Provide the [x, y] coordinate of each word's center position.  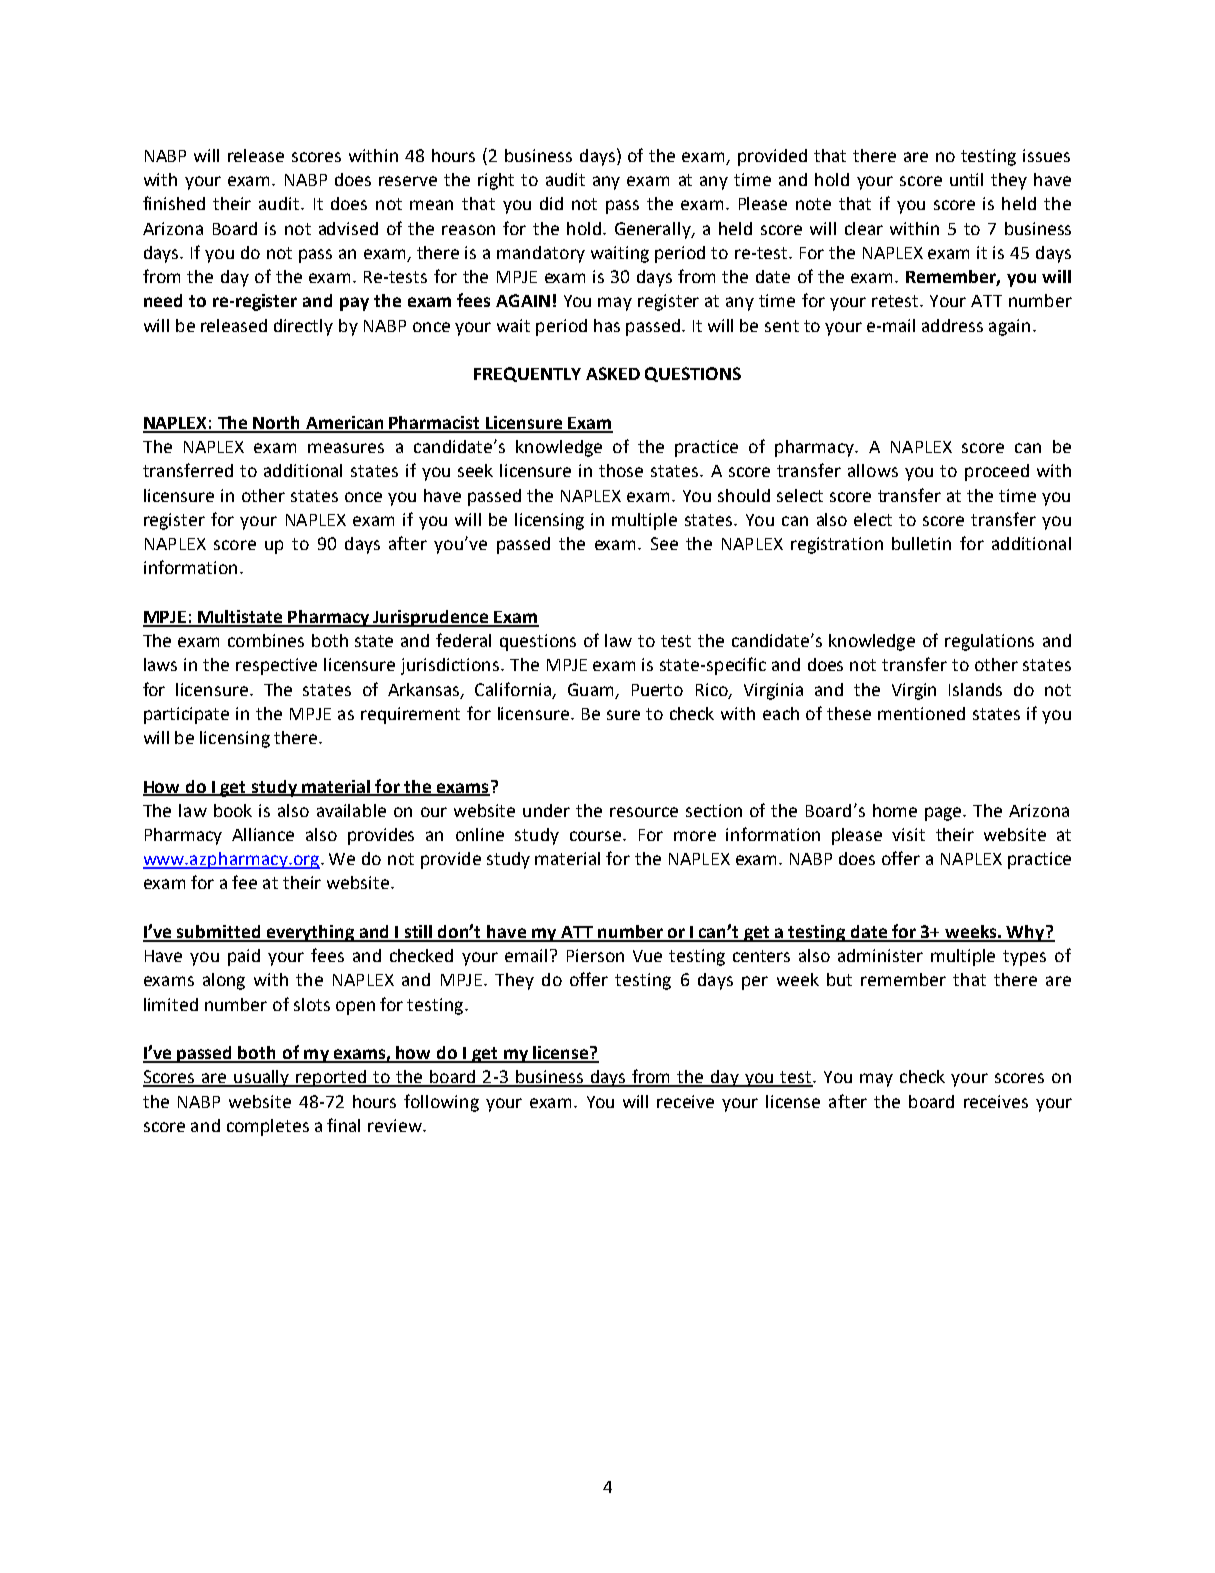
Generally [654, 230]
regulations [989, 642]
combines [266, 640]
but [839, 979]
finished [174, 203]
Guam [590, 689]
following [441, 1103]
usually [262, 1078]
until [966, 179]
